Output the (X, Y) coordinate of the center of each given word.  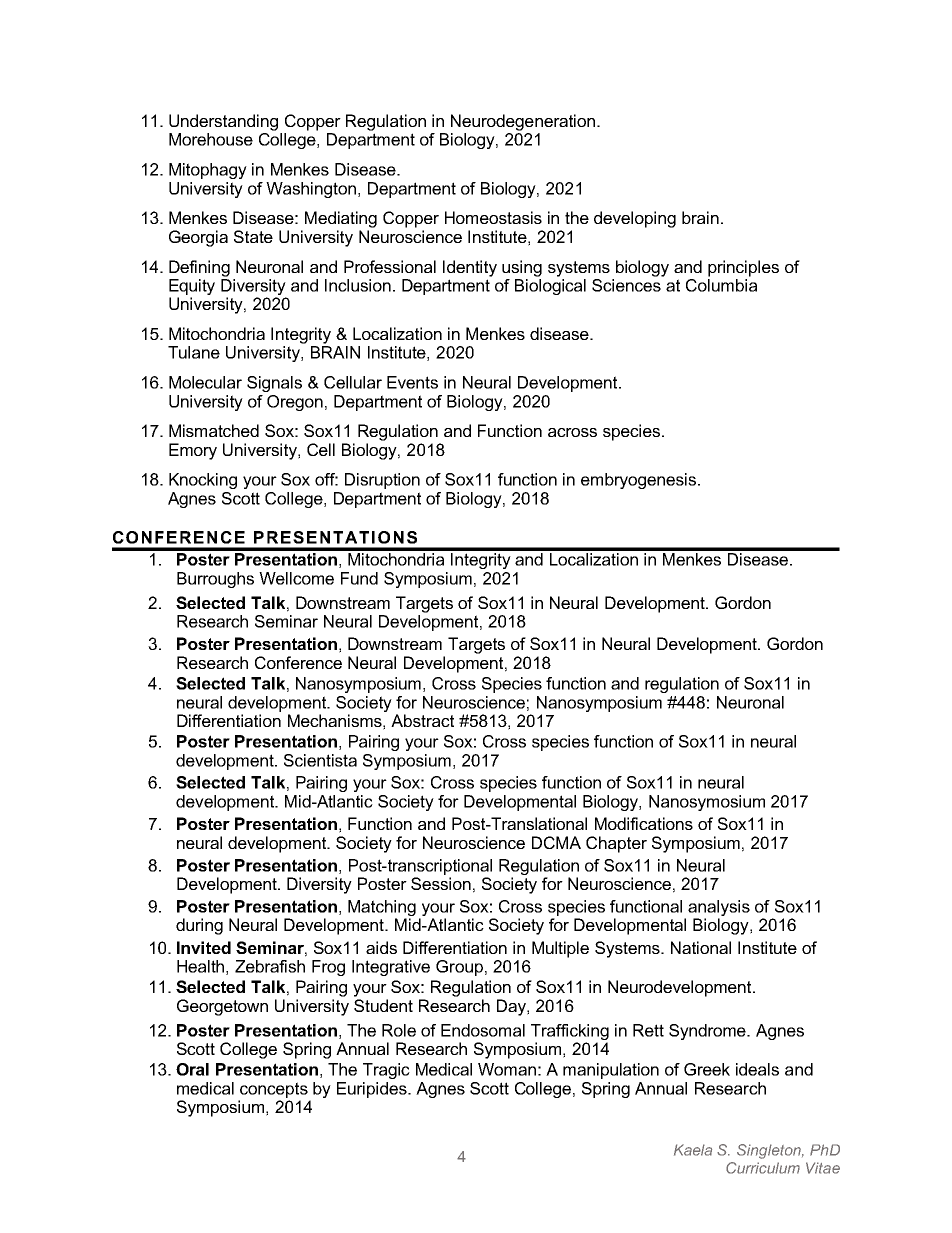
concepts (274, 1090)
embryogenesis (640, 481)
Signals (274, 384)
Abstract (422, 720)
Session (441, 883)
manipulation (611, 1071)
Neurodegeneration (523, 122)
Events (412, 382)
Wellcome (296, 578)
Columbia (721, 284)
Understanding (223, 122)
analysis (719, 908)
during (199, 926)
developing (635, 219)
